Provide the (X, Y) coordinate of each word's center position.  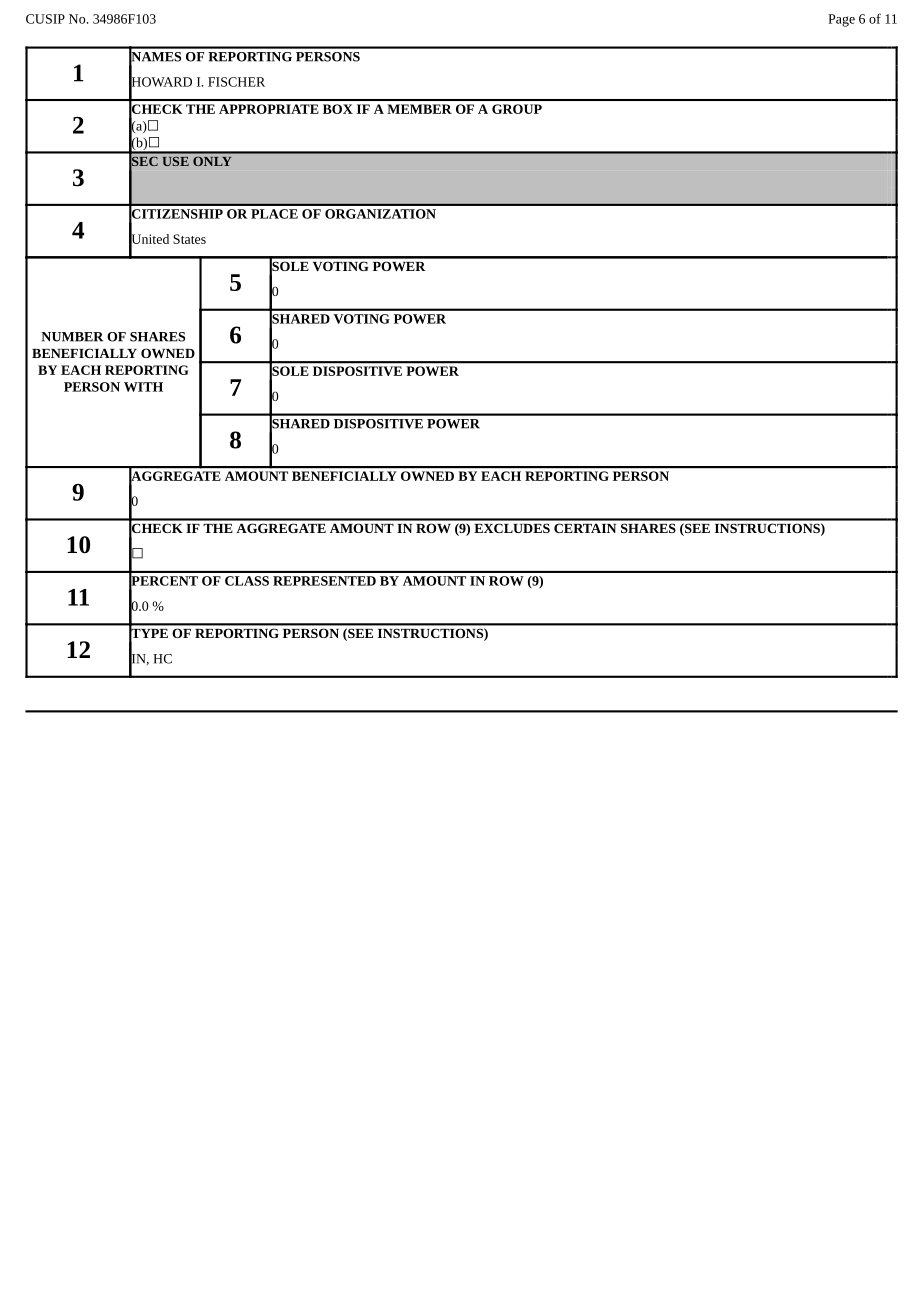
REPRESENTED (324, 581)
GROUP (517, 109)
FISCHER (236, 82)
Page (841, 20)
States (189, 239)
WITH (143, 387)
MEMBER (419, 109)
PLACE (274, 214)
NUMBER (72, 337)
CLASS (247, 581)
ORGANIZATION (380, 214)
